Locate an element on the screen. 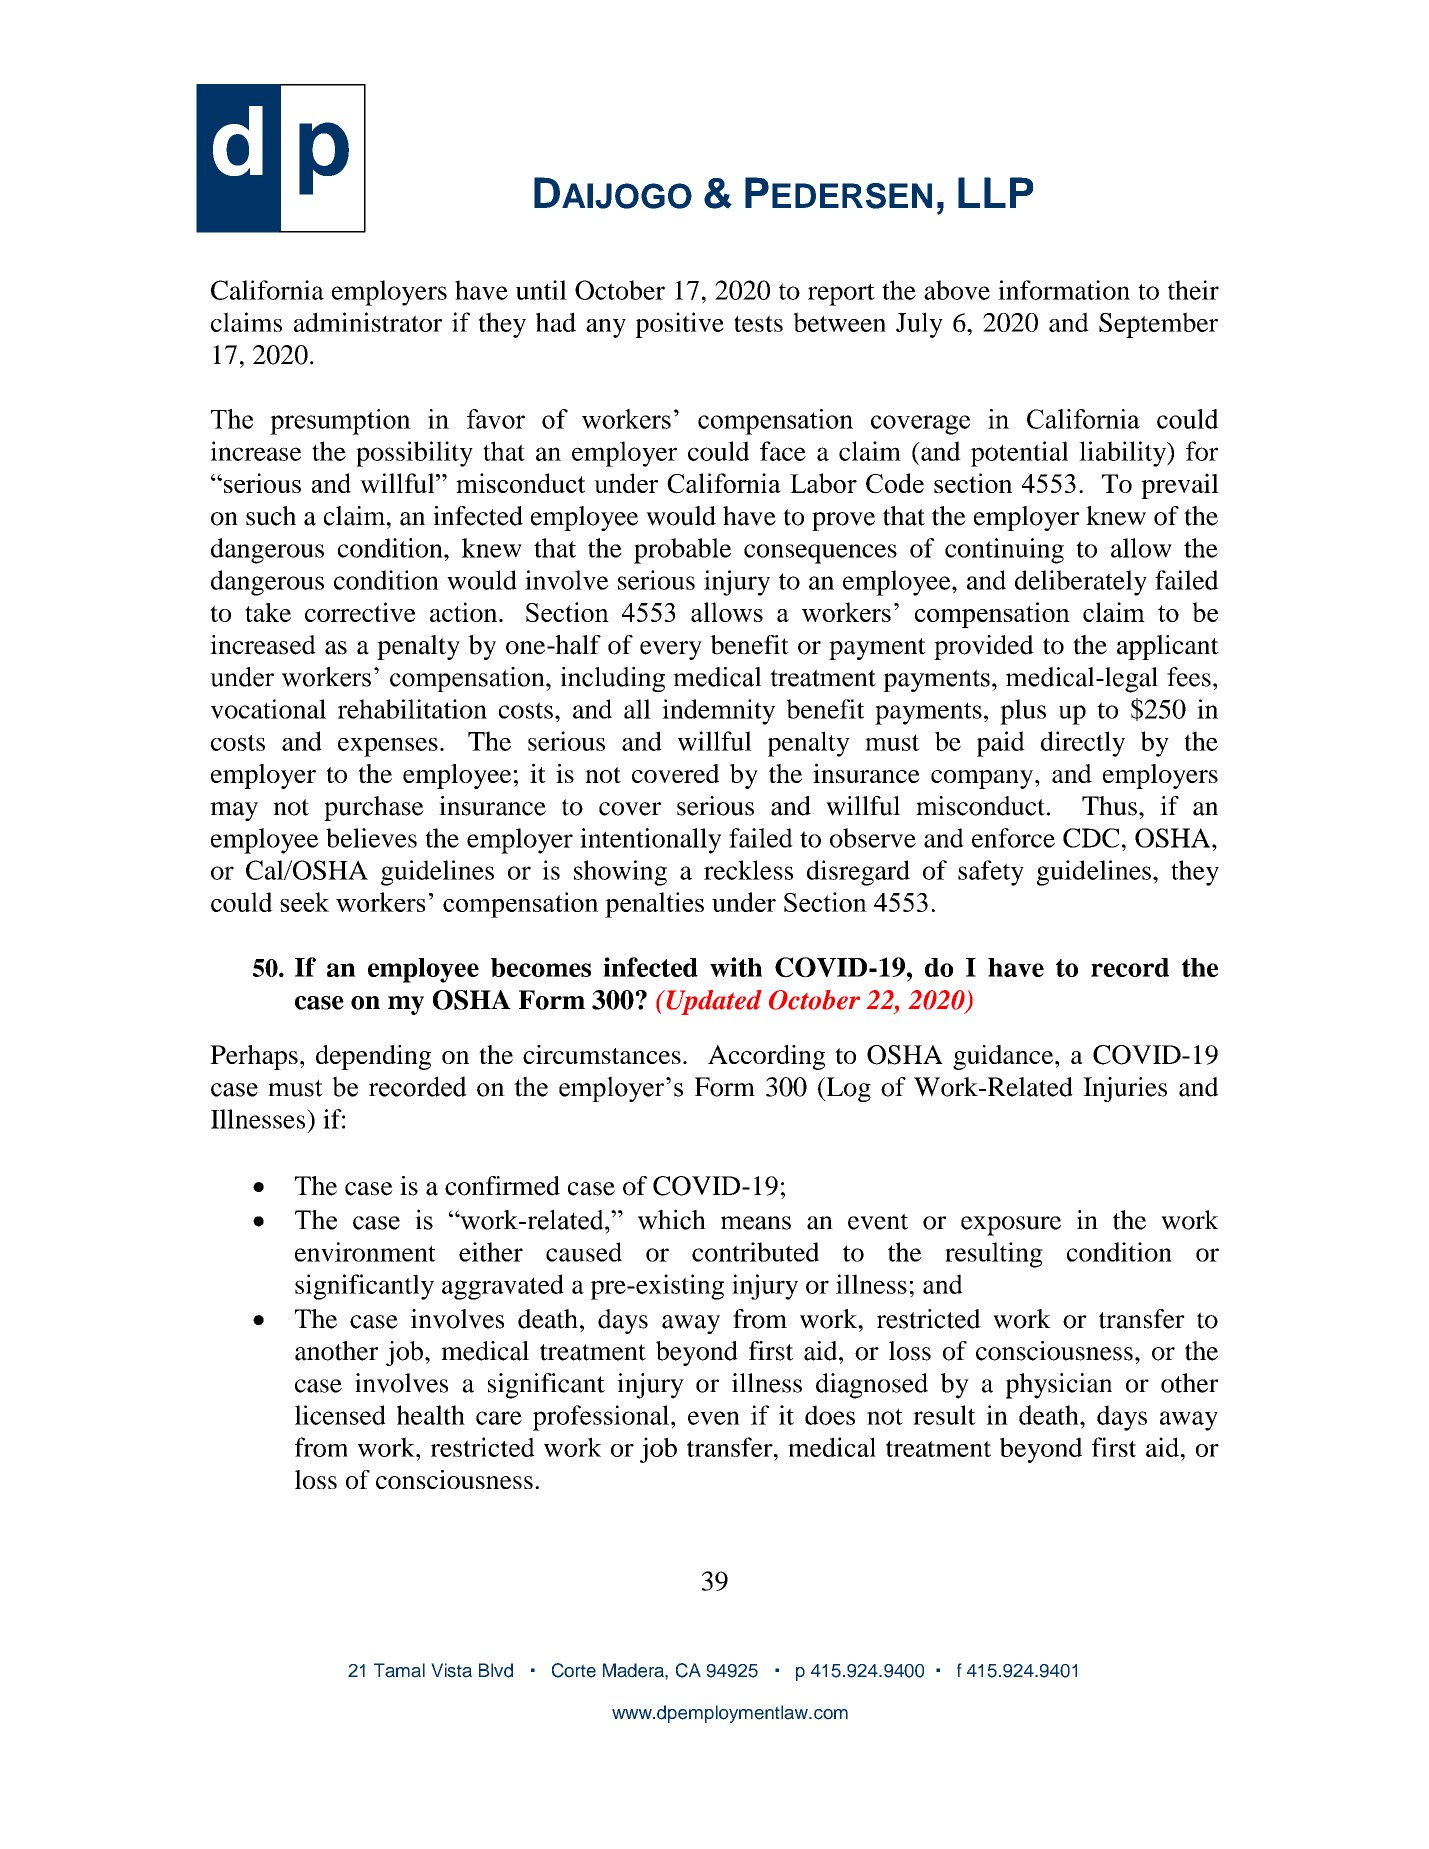  rehabilitation is located at coordinates (412, 709).
